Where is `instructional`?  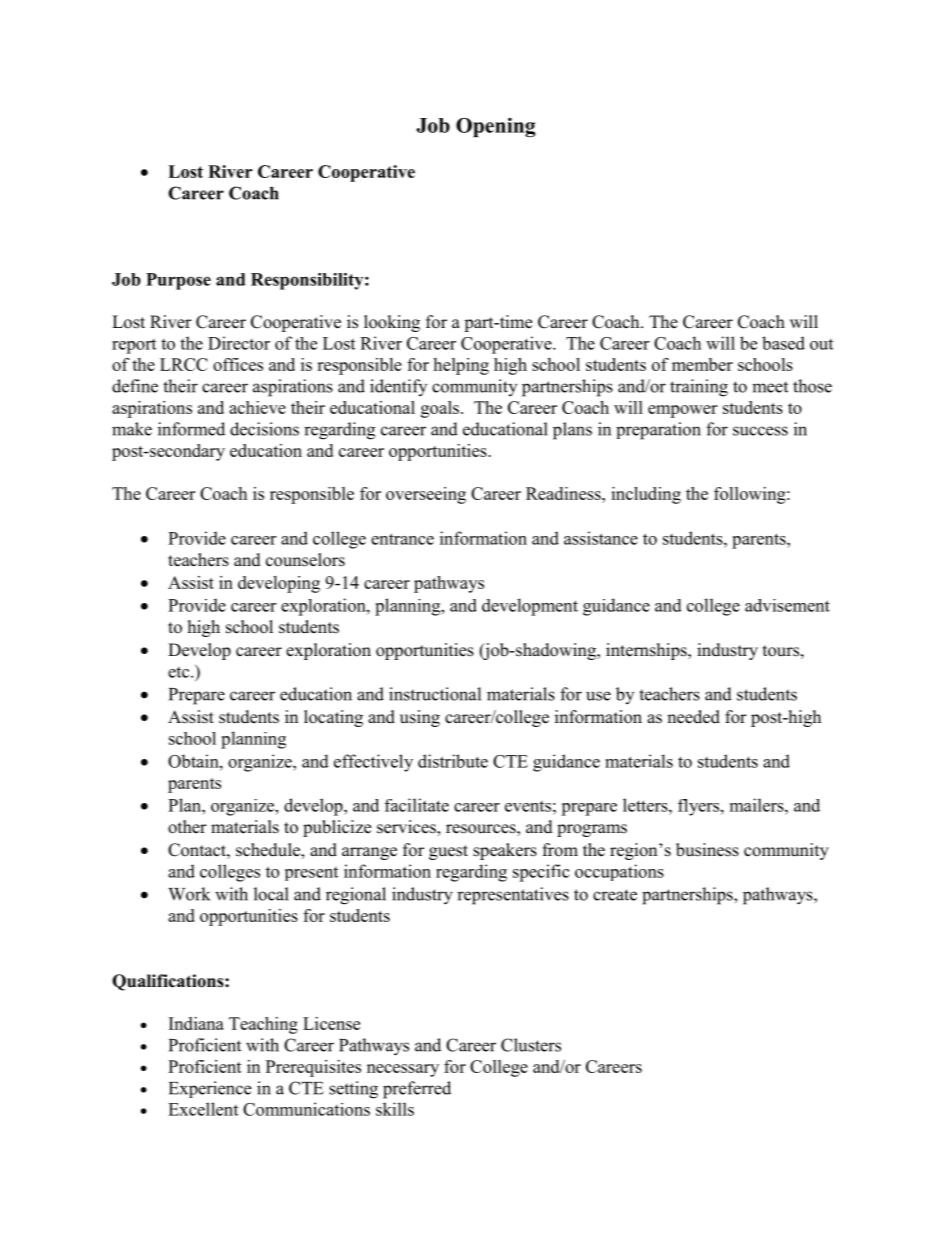 instructional is located at coordinates (435, 694).
